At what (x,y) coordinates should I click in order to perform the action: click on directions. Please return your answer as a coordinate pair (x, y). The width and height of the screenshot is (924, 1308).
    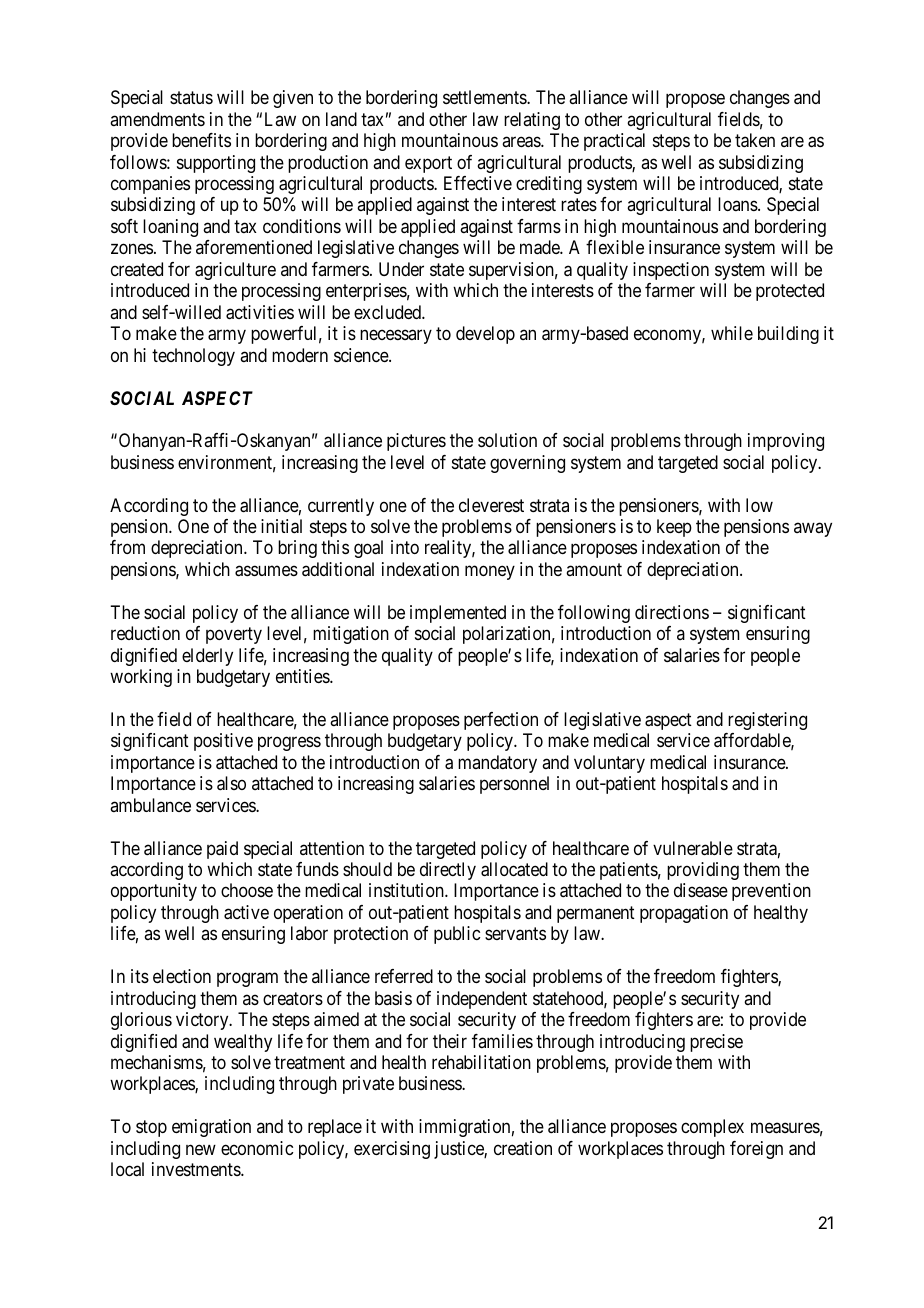
    Looking at the image, I should click on (672, 612).
